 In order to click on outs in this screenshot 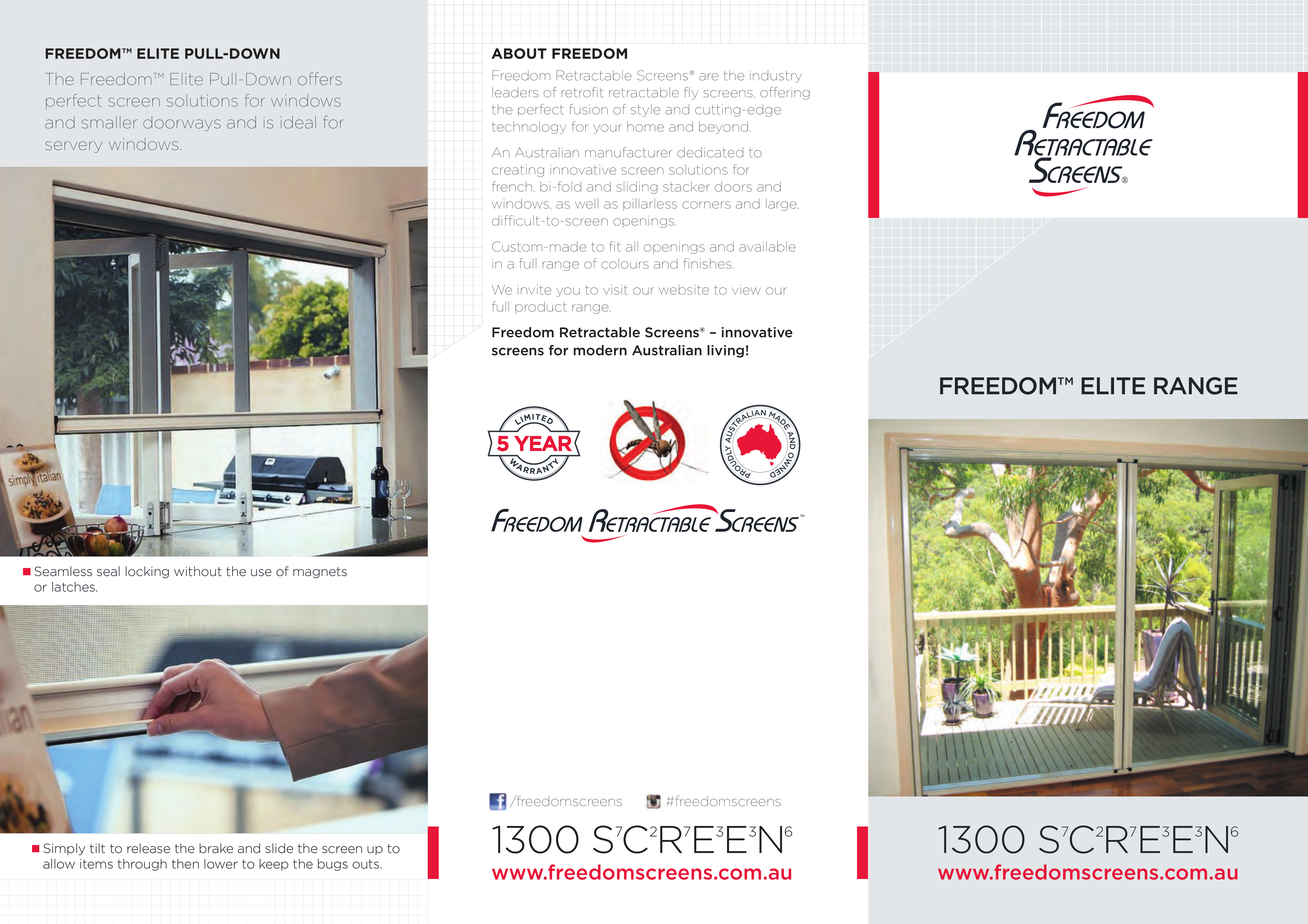, I will do `click(366, 864)`.
